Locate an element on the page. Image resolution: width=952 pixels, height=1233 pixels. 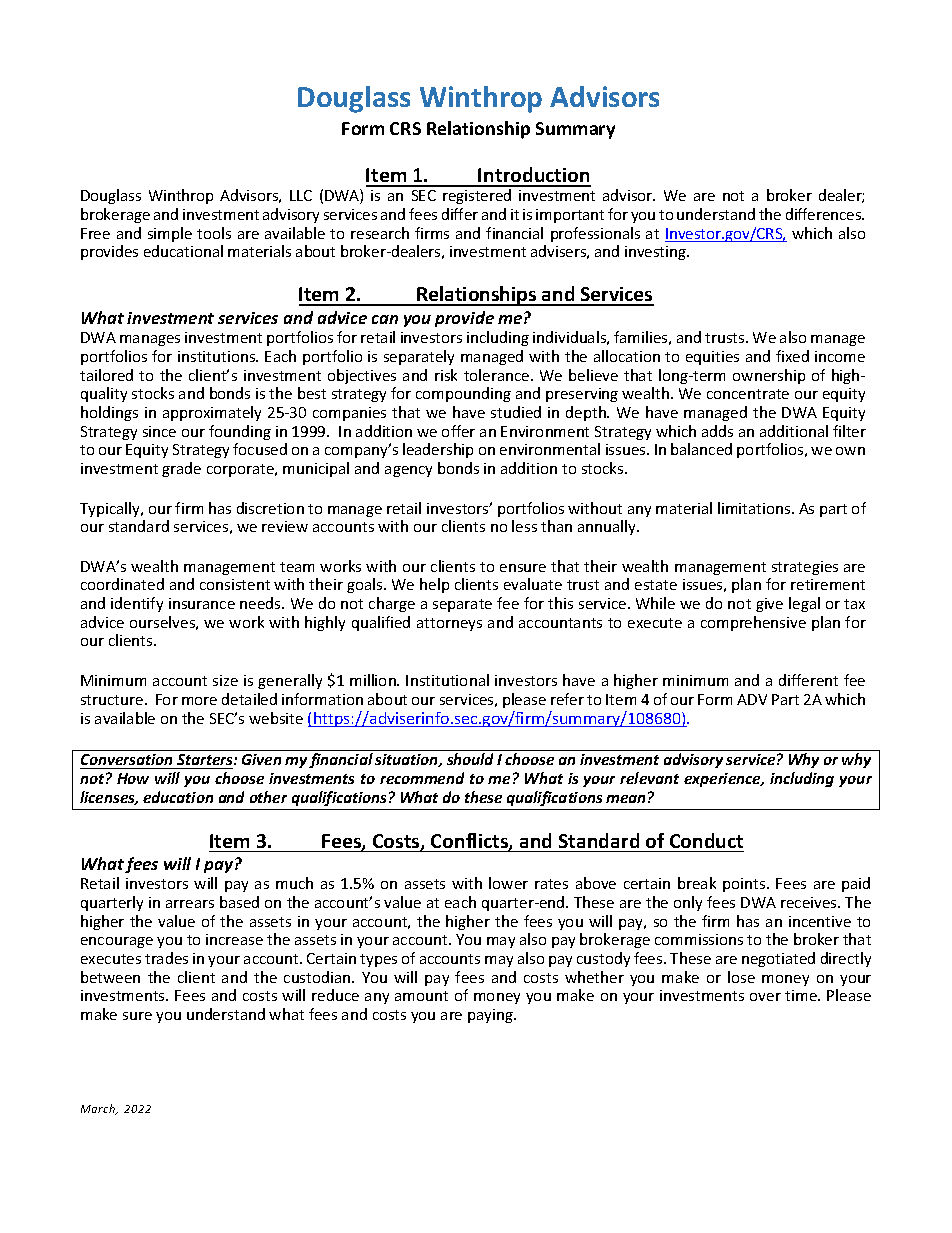
grade is located at coordinates (181, 469).
